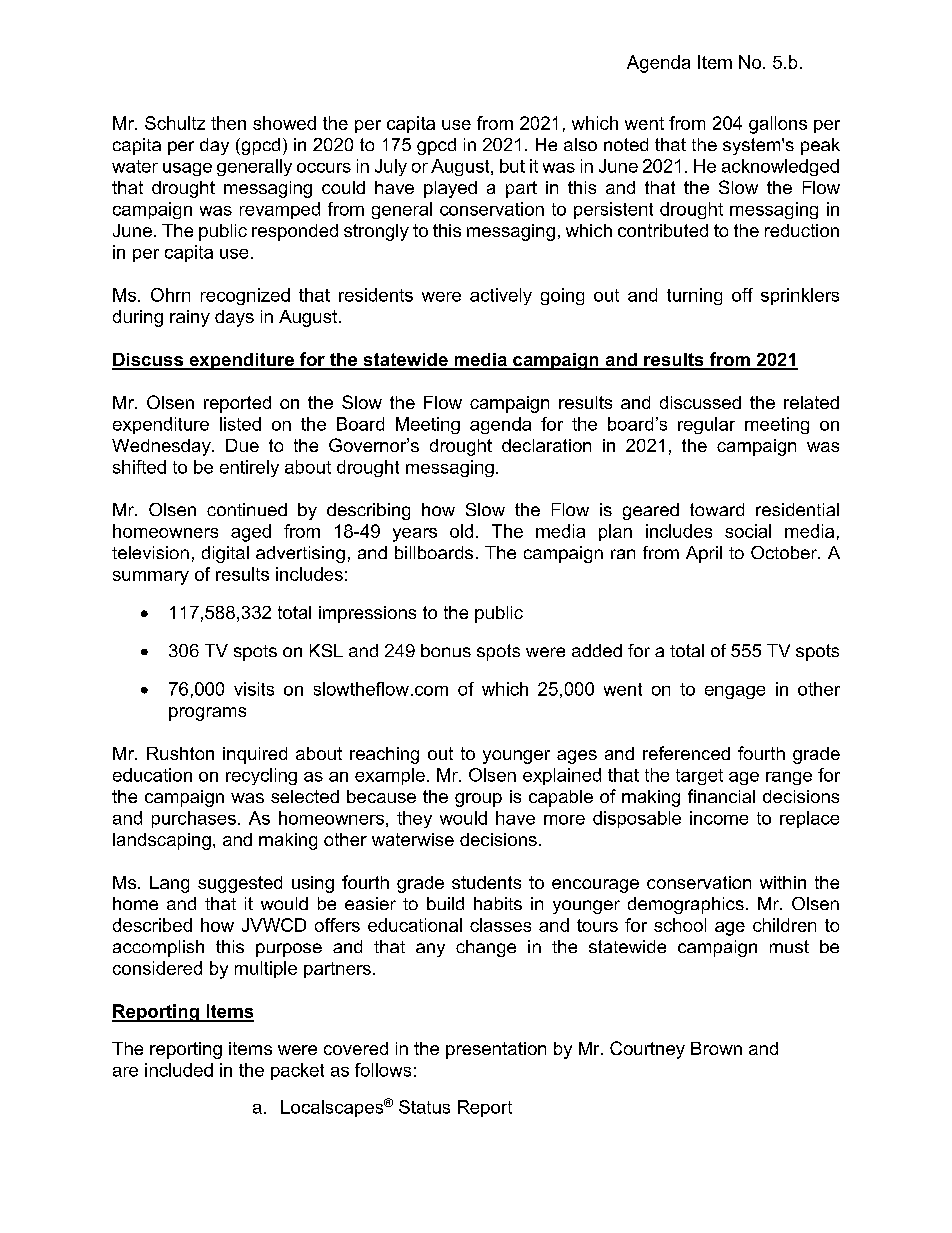  What do you see at coordinates (179, 1070) in the screenshot?
I see `included` at bounding box center [179, 1070].
